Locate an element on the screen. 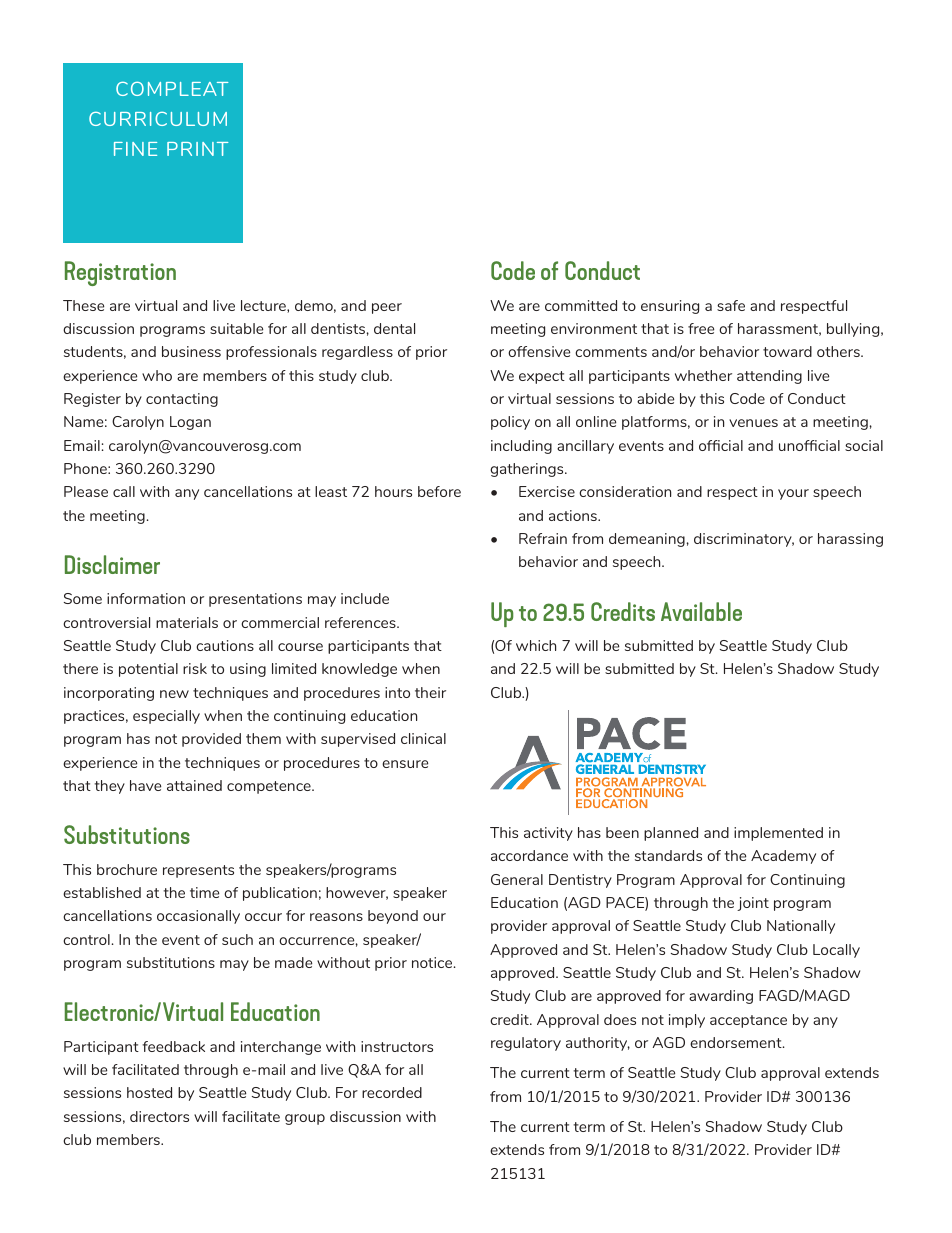 This screenshot has height=1233, width=952. CURRICULUM is located at coordinates (158, 119).
